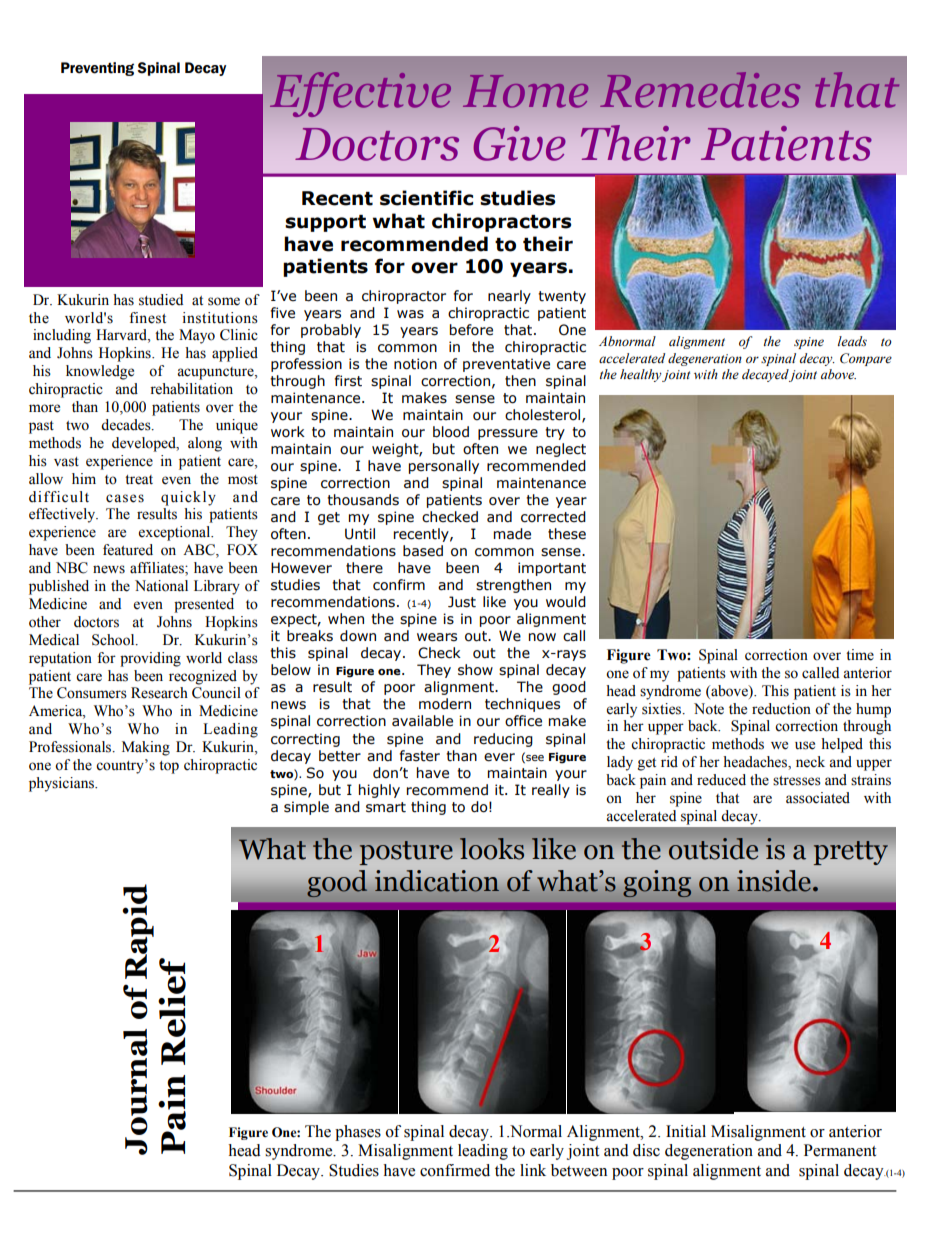  Describe the element at coordinates (437, 637) in the image. I see `wears` at that location.
